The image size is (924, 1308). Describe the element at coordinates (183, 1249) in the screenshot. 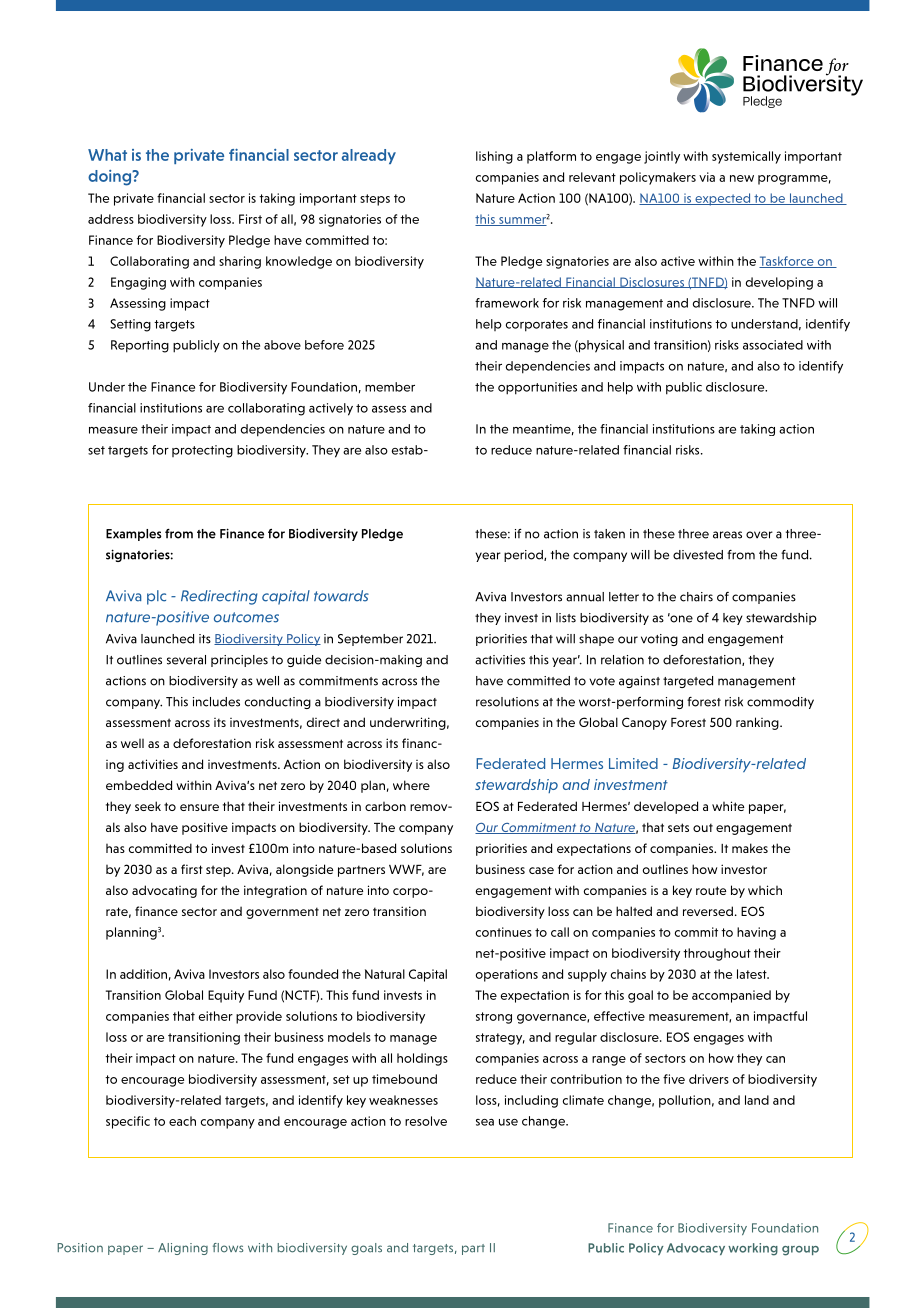

I see `Aligning` at that location.
